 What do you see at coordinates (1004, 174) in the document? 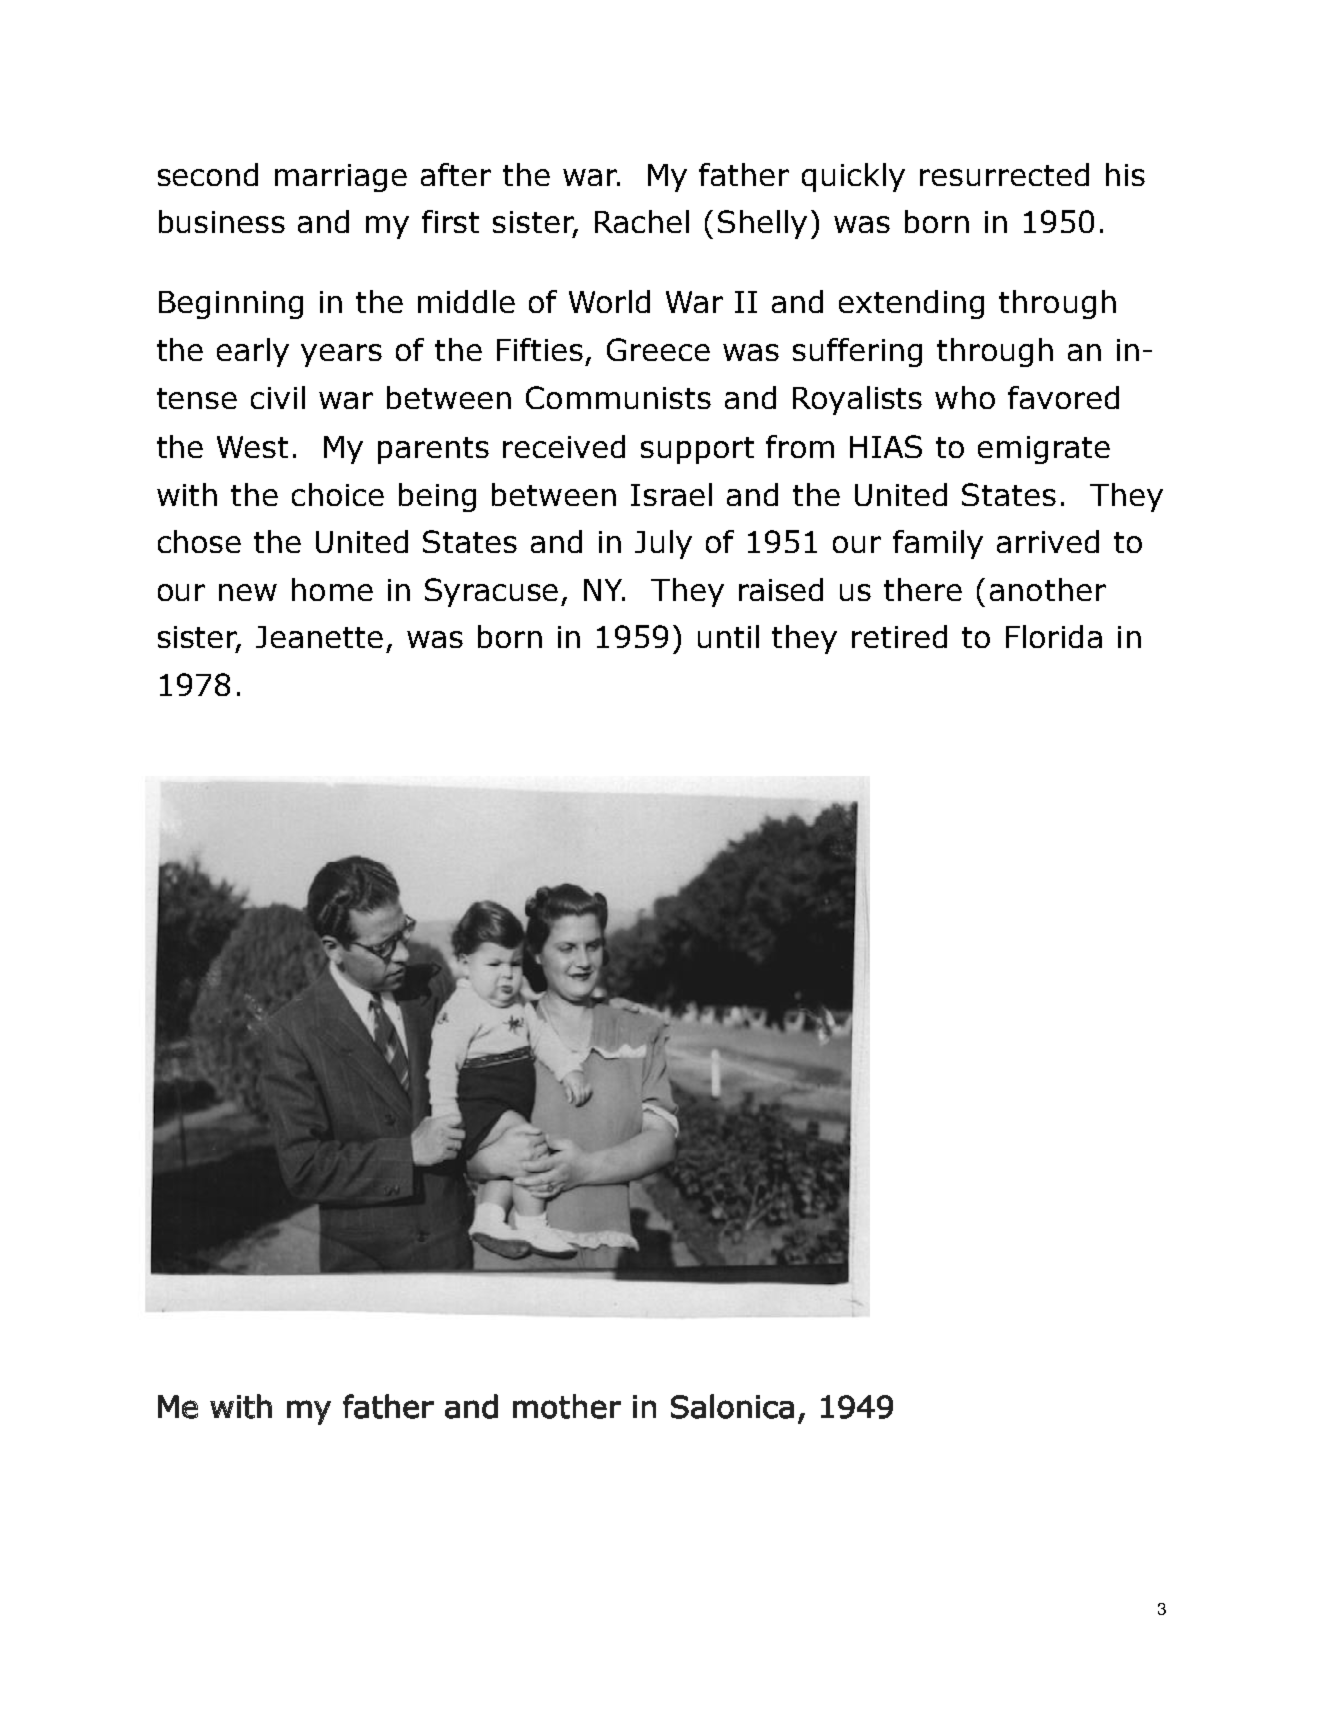
I see `resurrected` at bounding box center [1004, 174].
